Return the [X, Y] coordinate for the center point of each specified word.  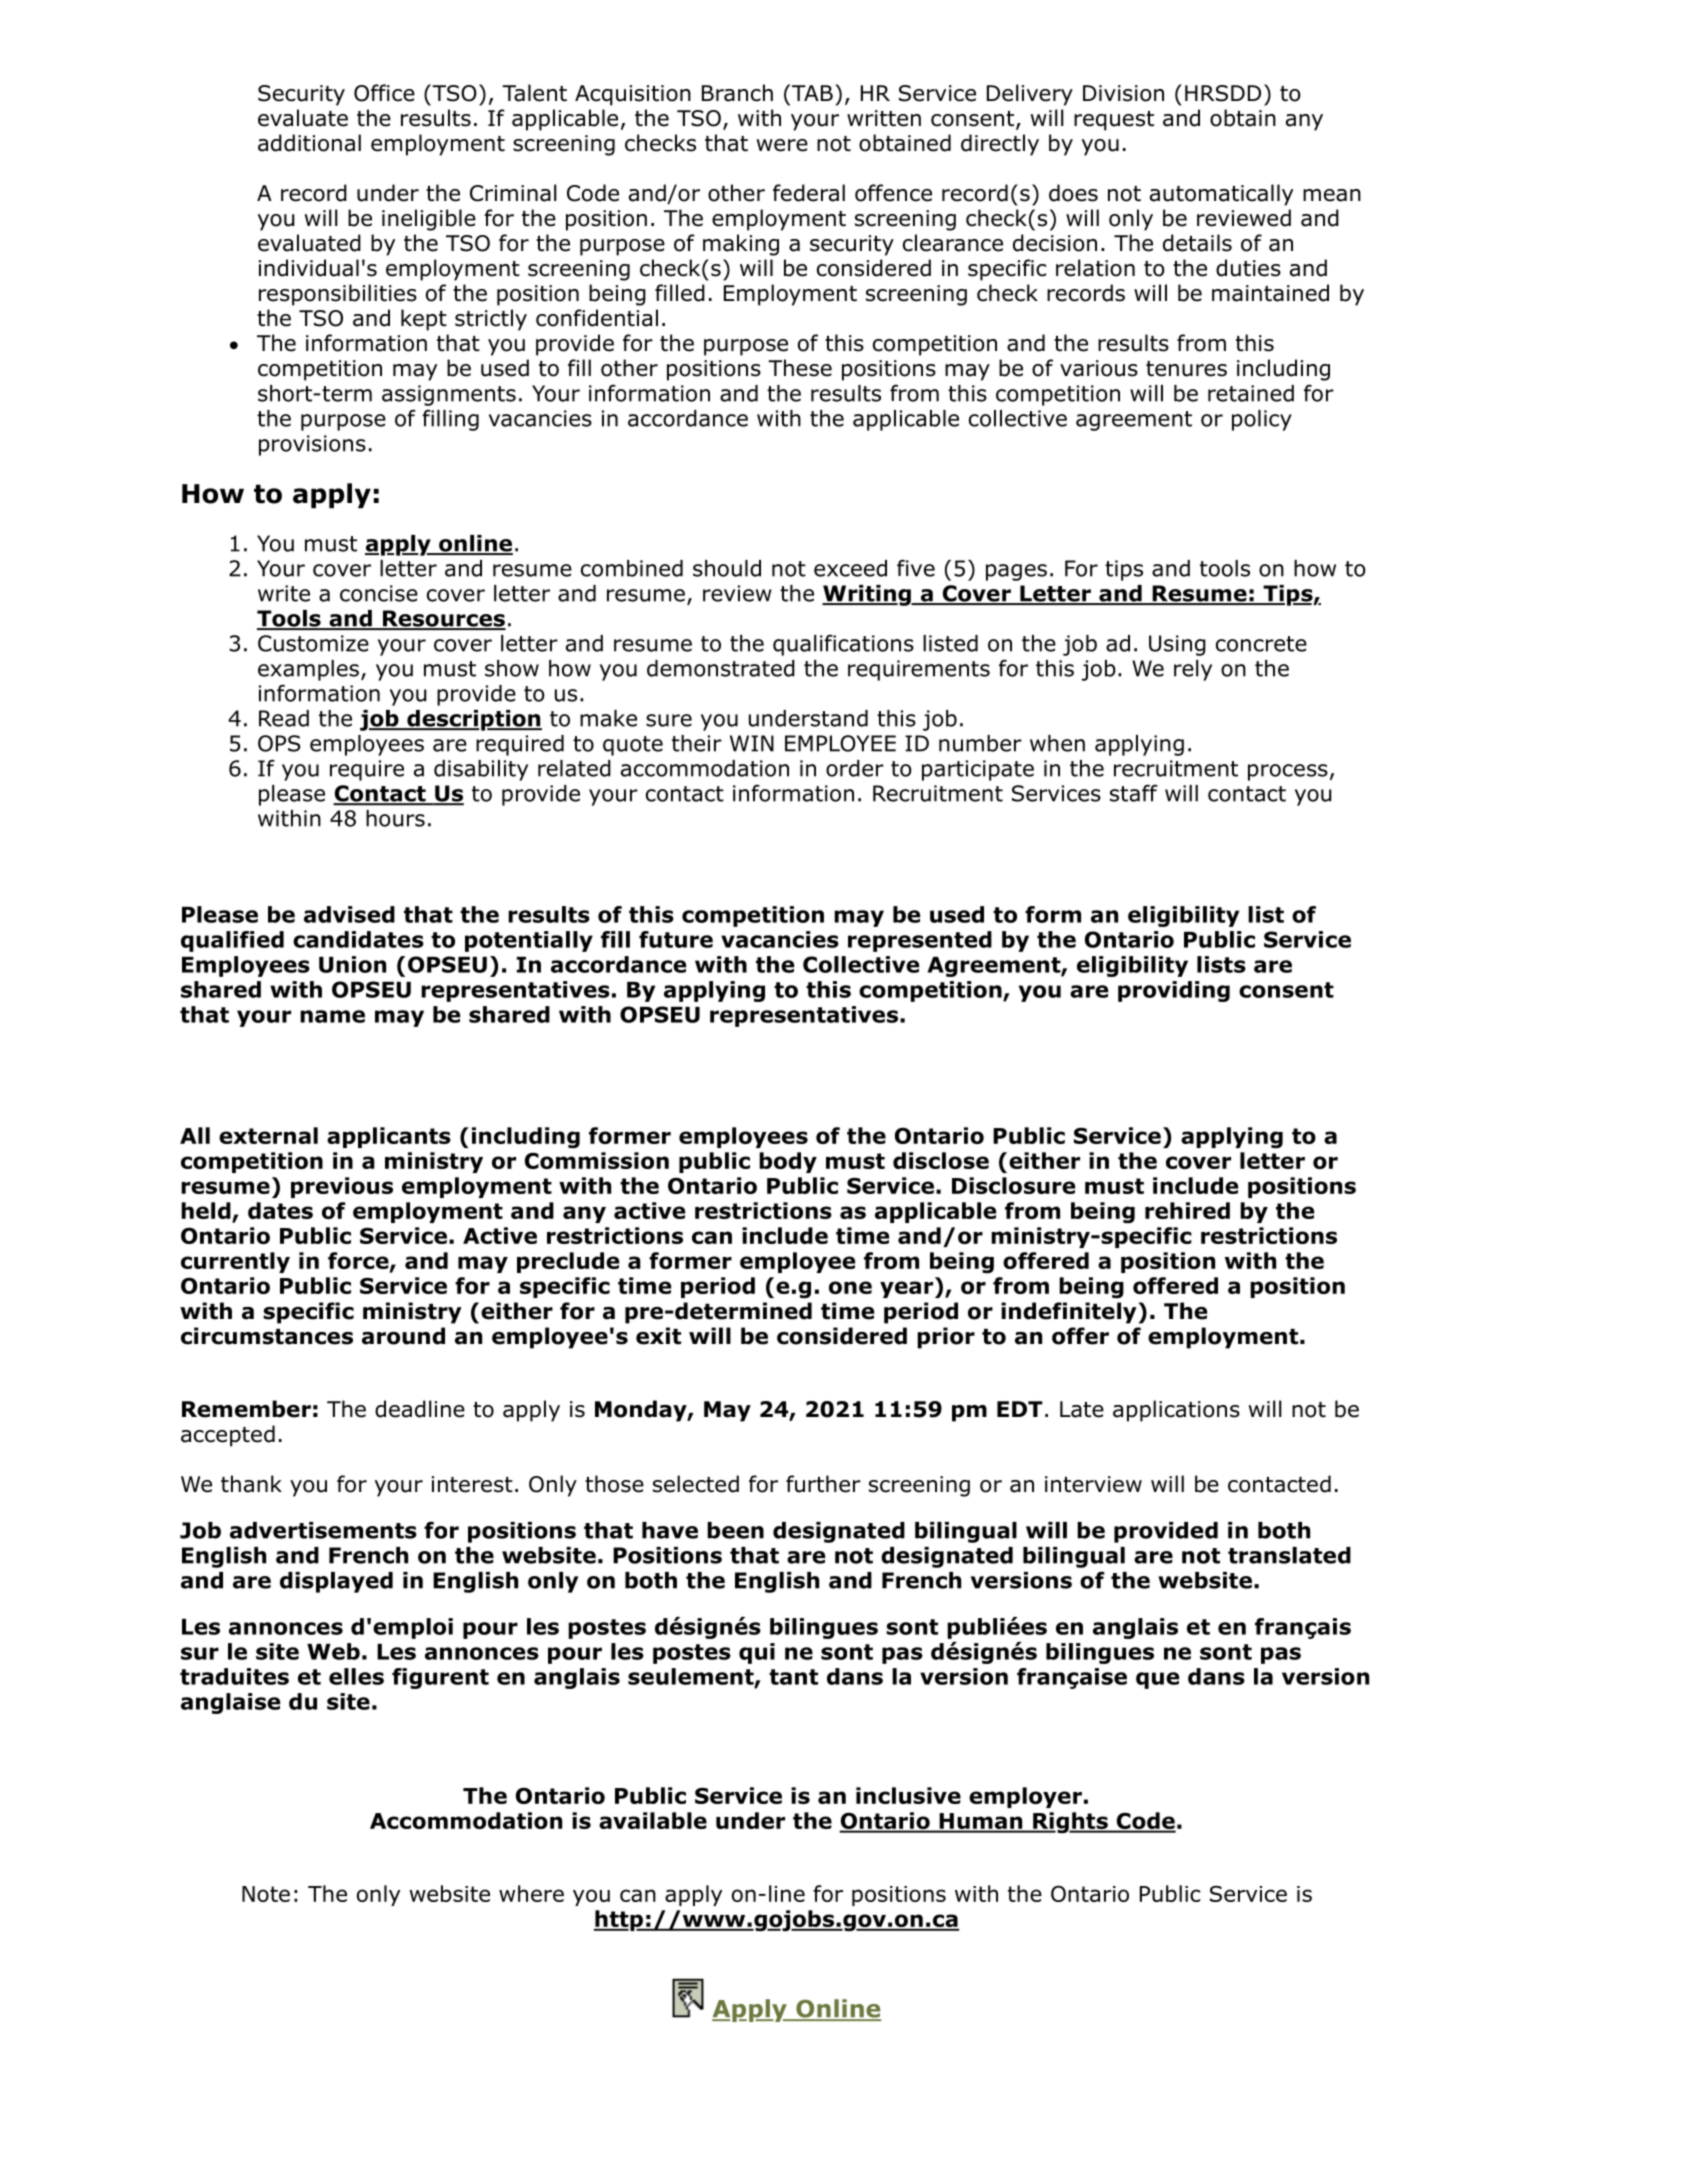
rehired [1187, 1210]
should [727, 568]
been [735, 1530]
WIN [752, 743]
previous [342, 1187]
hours [395, 818]
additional [309, 143]
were [782, 145]
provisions [312, 445]
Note [266, 1894]
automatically [1221, 195]
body [788, 1162]
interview [1093, 1484]
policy [1262, 420]
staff [1134, 793]
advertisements [323, 1530]
